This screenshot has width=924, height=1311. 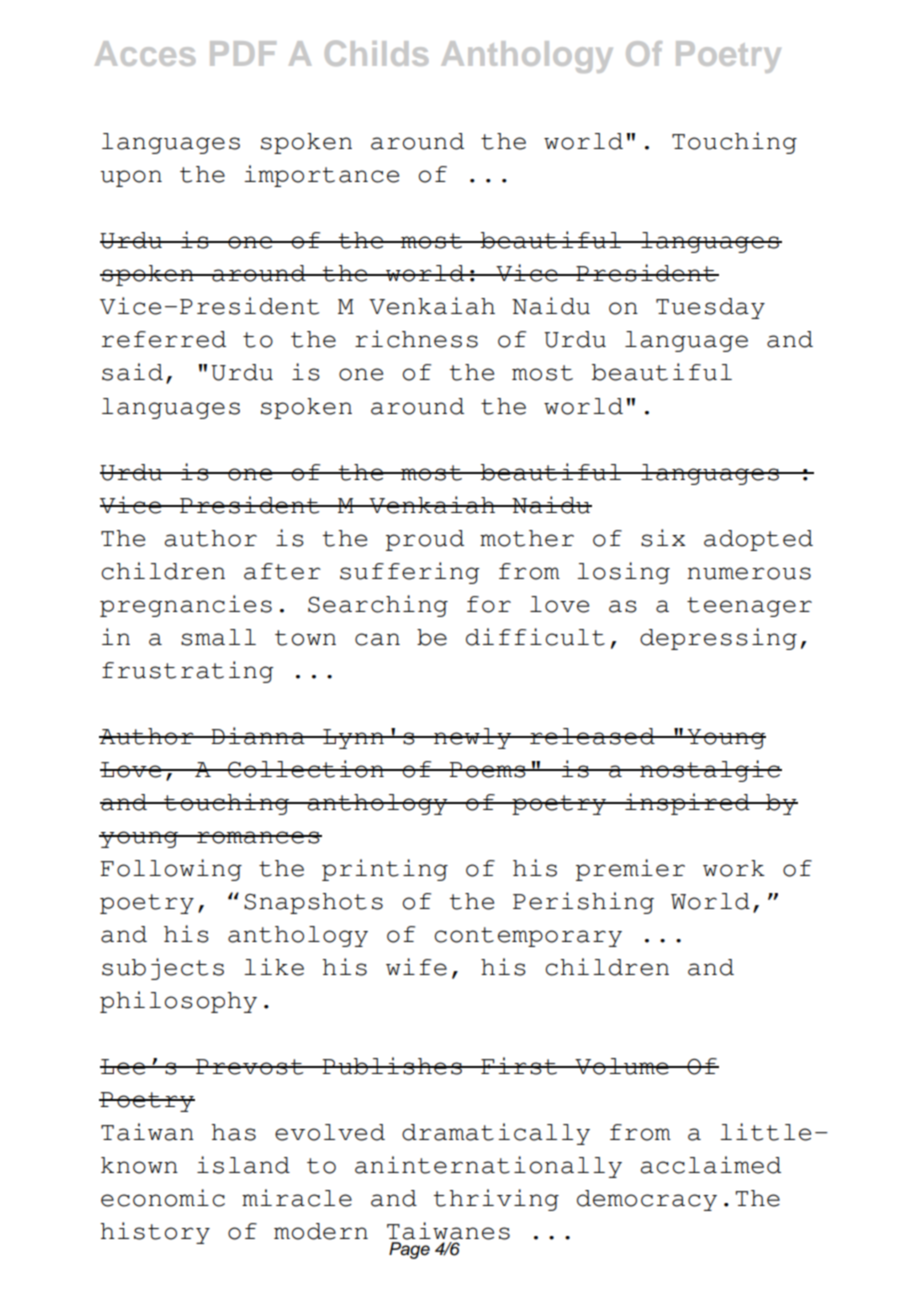 What do you see at coordinates (710, 308) in the screenshot?
I see `Tuesday` at bounding box center [710, 308].
